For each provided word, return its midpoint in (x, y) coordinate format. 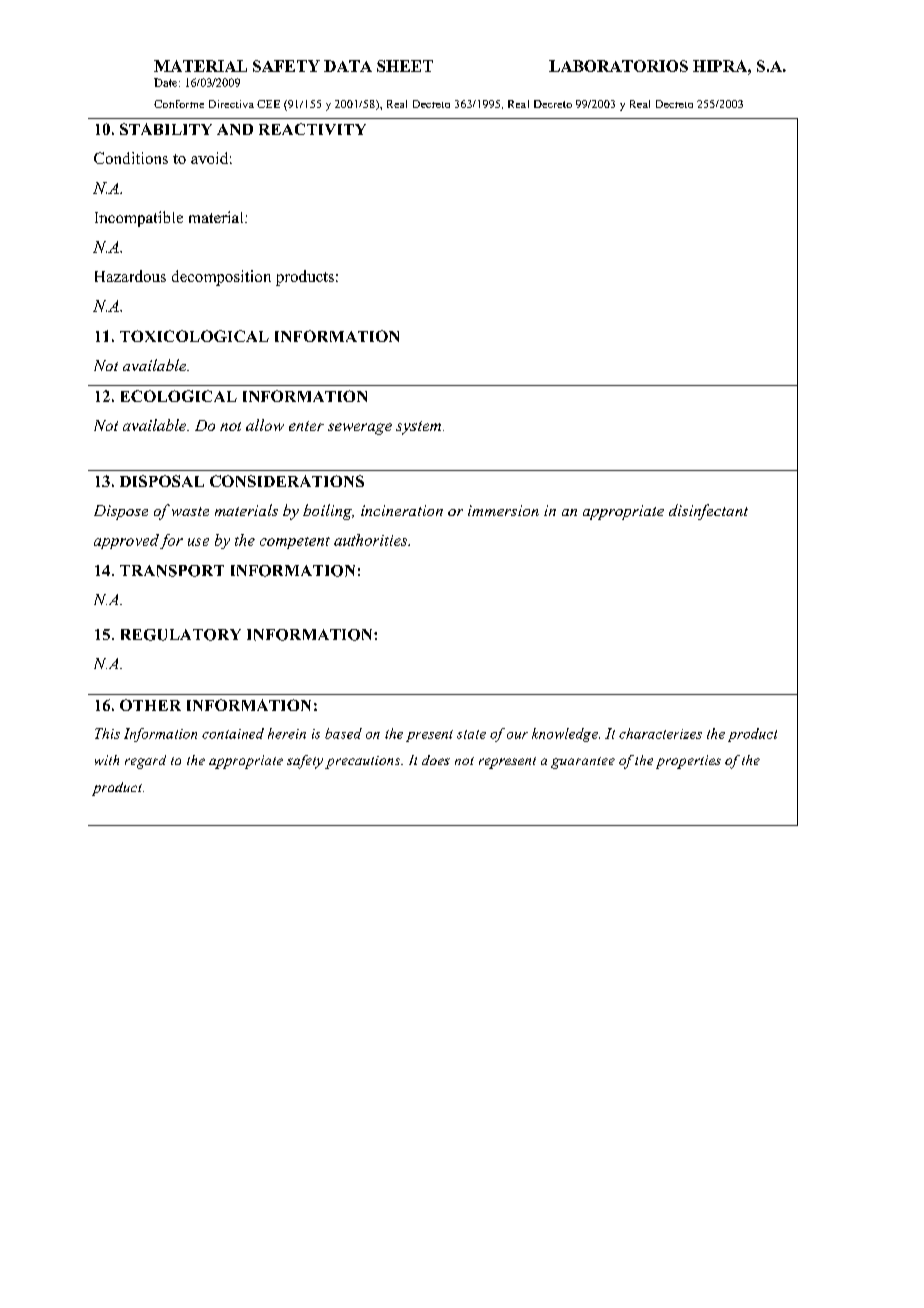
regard (145, 762)
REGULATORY (181, 635)
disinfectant (708, 512)
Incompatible (139, 219)
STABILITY (166, 129)
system (420, 428)
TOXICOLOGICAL (194, 336)
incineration (402, 510)
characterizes (660, 733)
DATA (348, 66)
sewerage (360, 429)
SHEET (405, 66)
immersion (503, 510)
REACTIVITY (312, 129)
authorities (372, 540)
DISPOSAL (162, 481)
